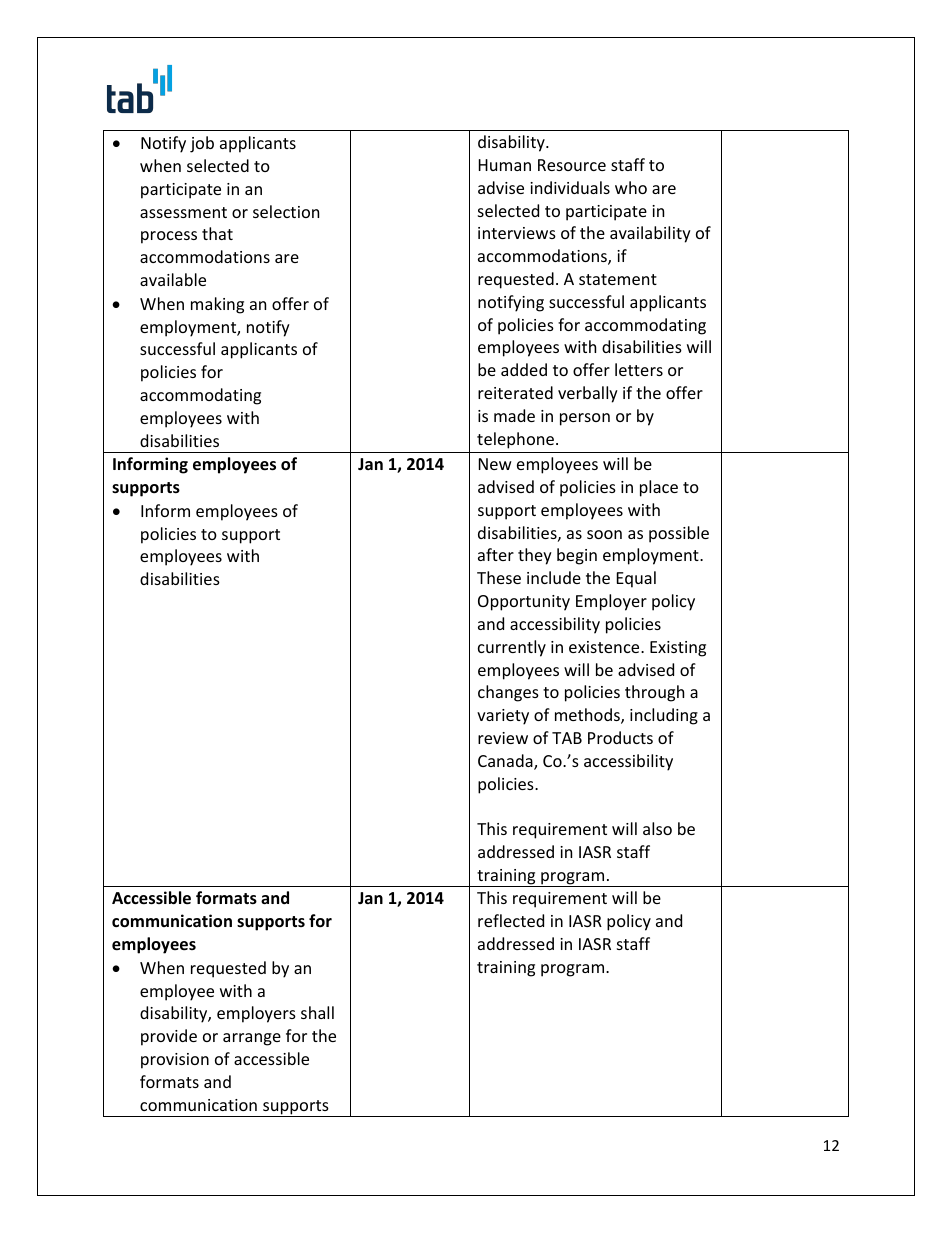 The width and height of the screenshot is (952, 1233). I want to click on letters, so click(639, 369).
